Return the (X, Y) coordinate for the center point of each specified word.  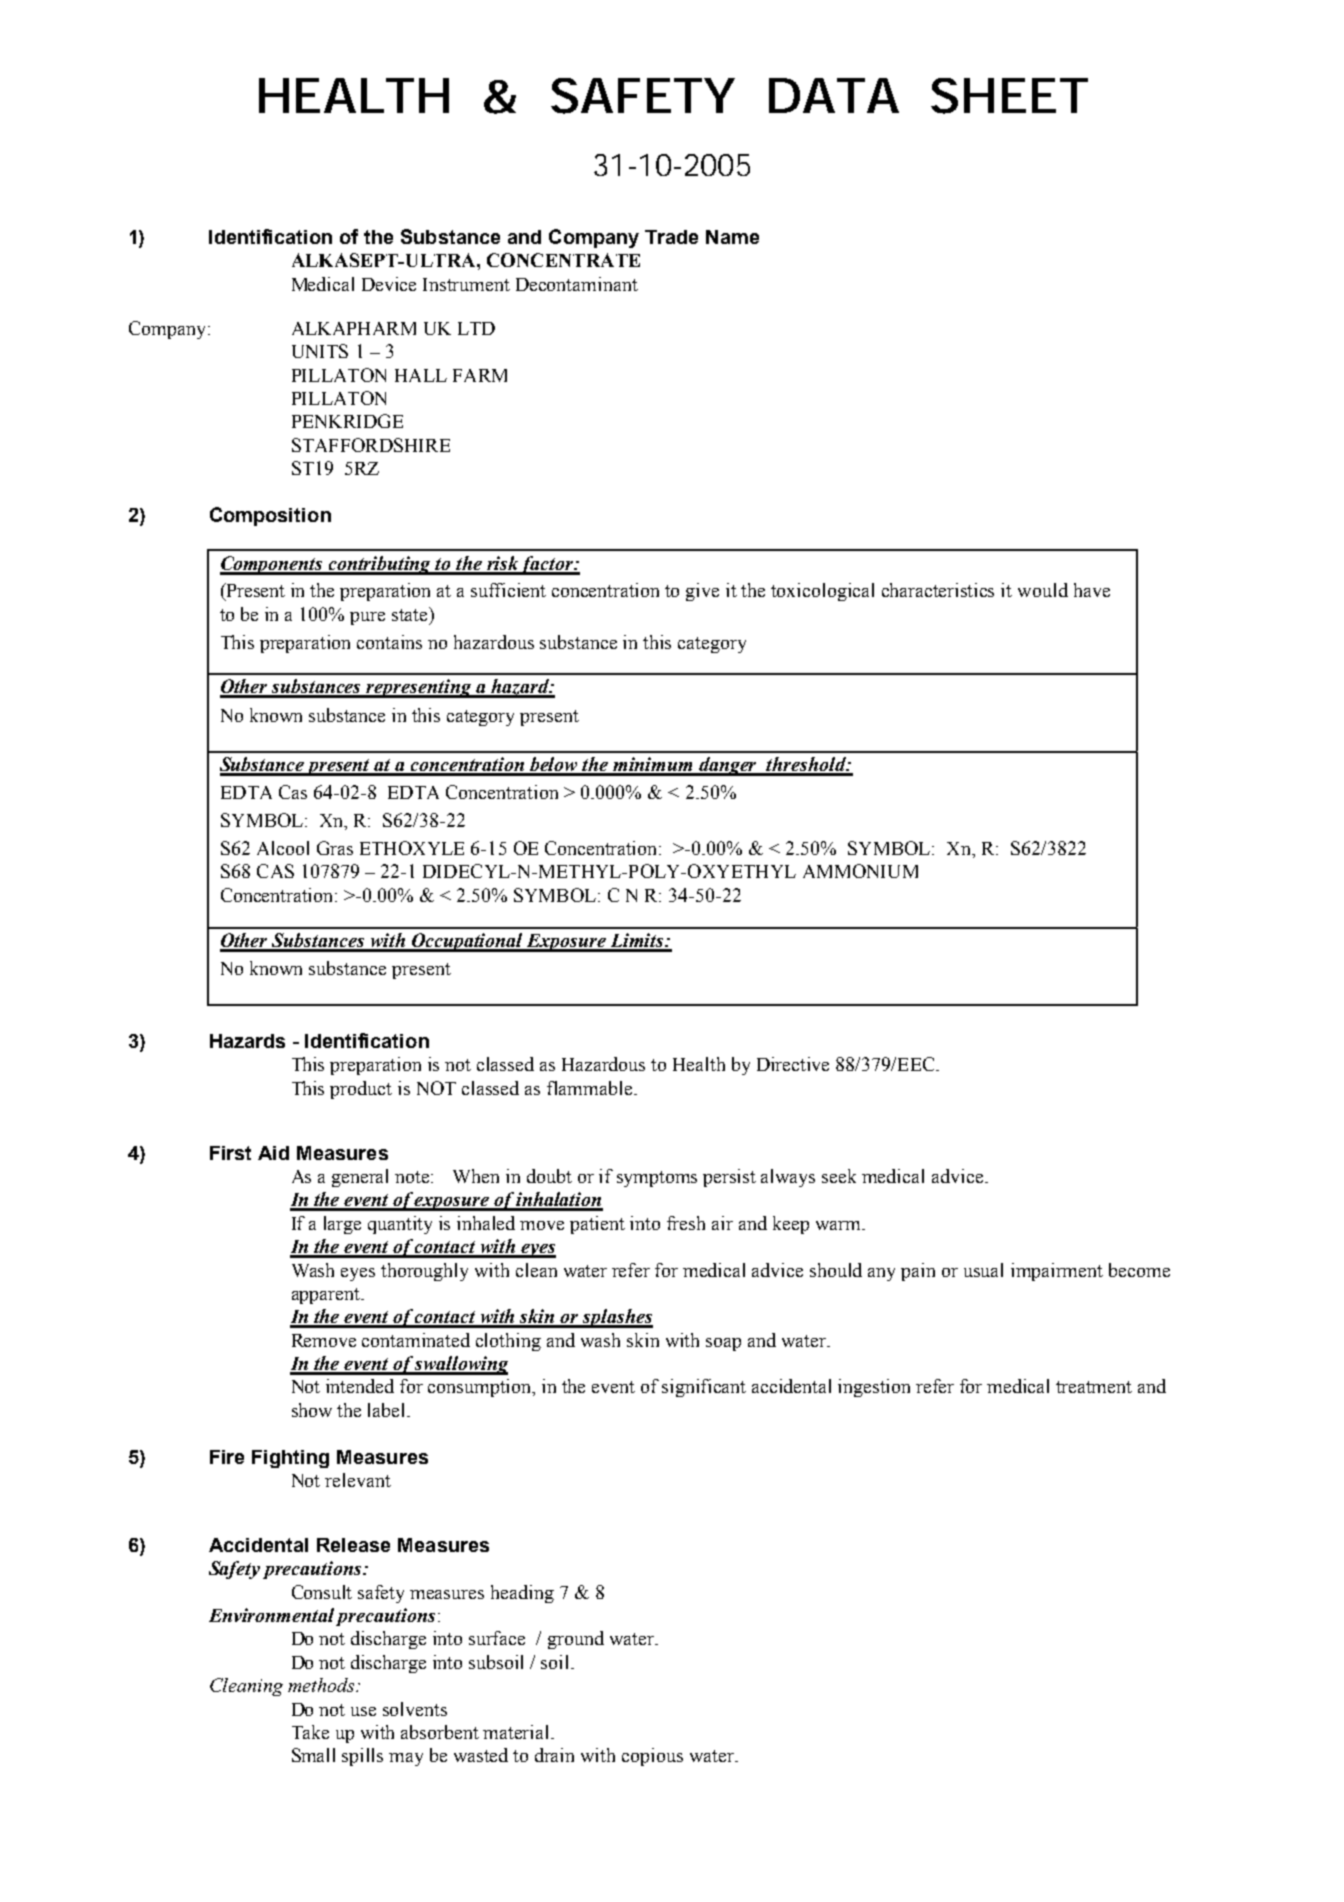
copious (652, 1757)
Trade (671, 237)
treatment (1094, 1387)
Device (389, 284)
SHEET (1009, 96)
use (363, 1711)
